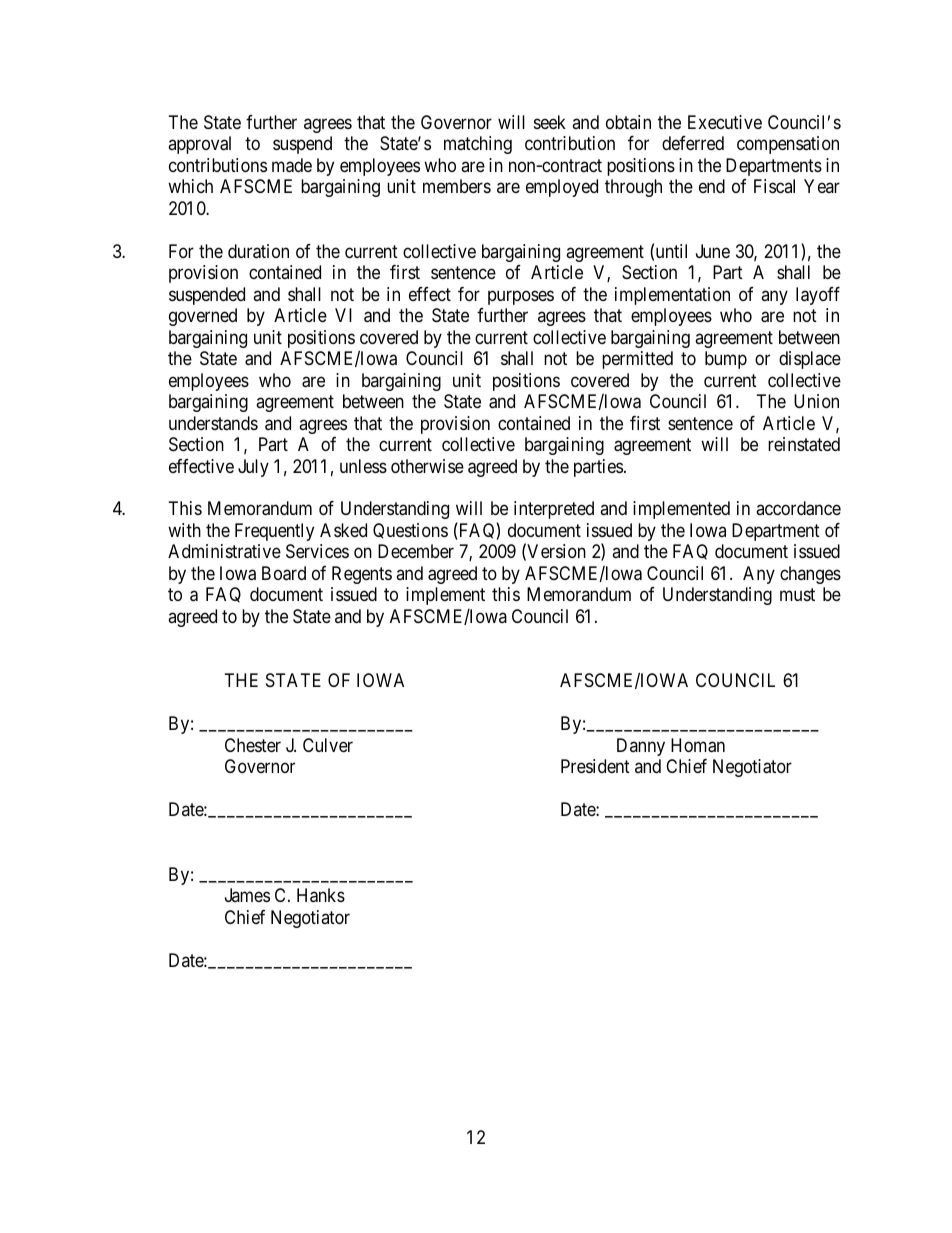 This document has height=1233, width=952. I want to click on Hanks, so click(321, 895).
